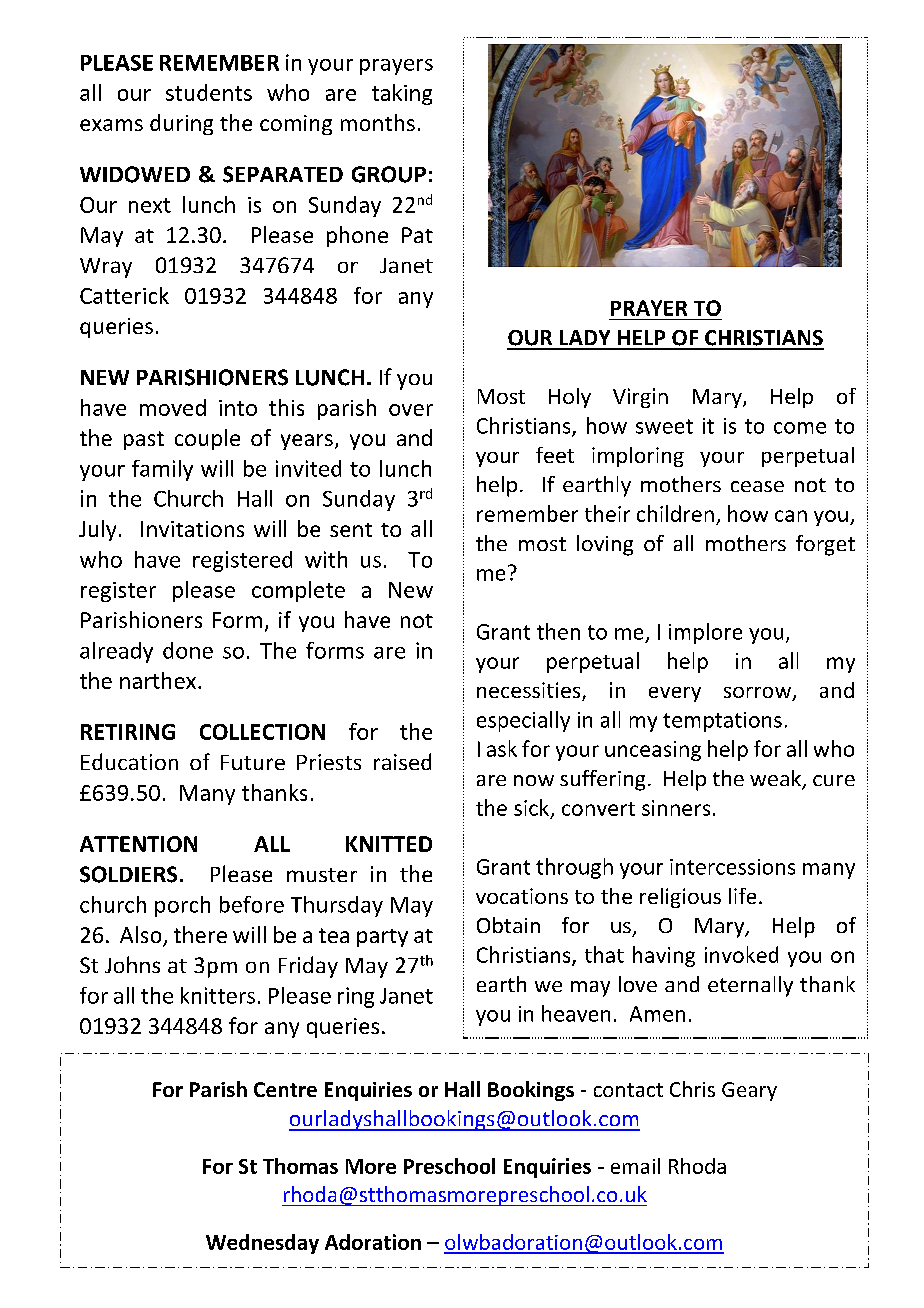  Describe the element at coordinates (530, 691) in the screenshot. I see `necessities` at that location.
